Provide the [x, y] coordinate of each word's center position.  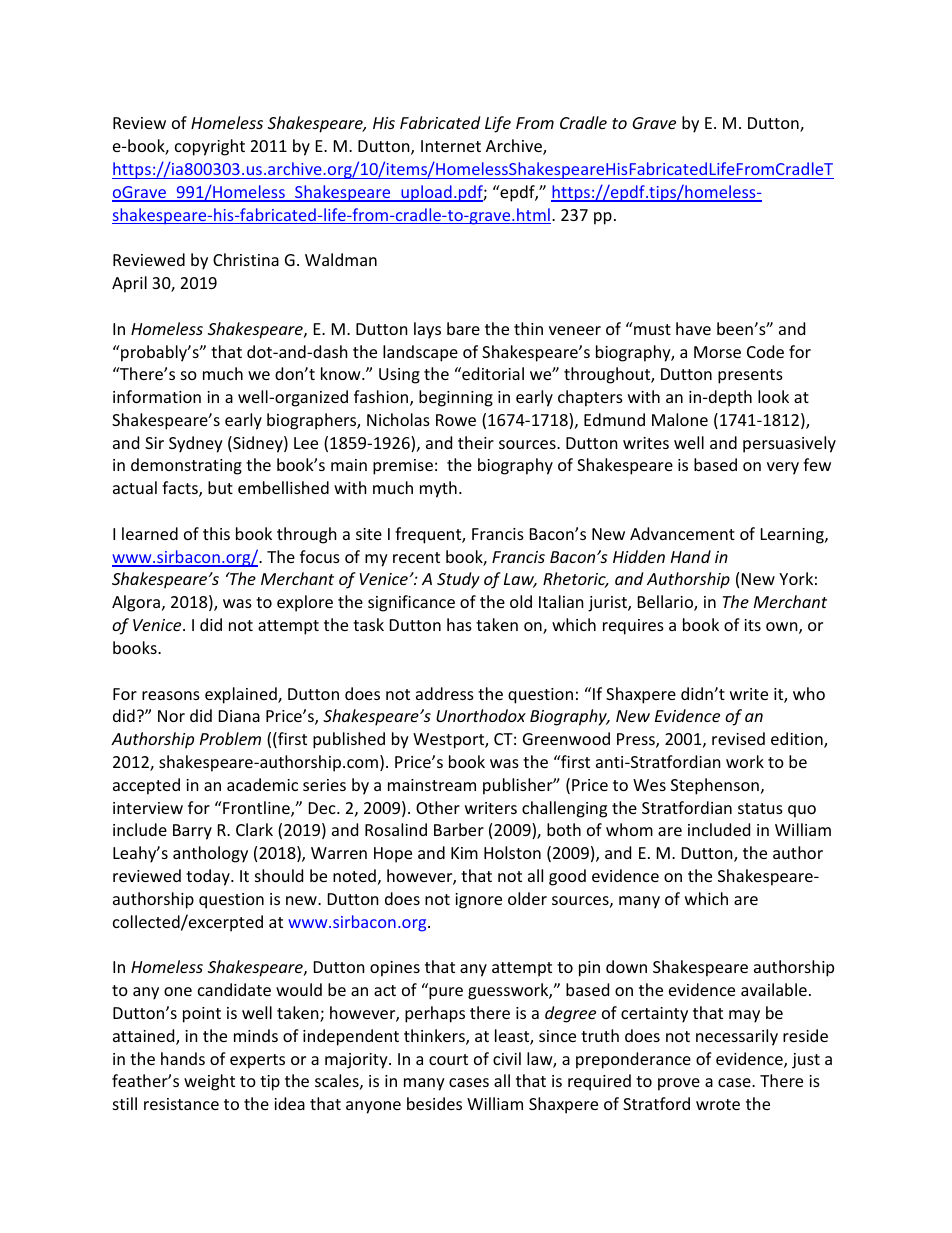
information [157, 396]
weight [209, 1082]
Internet [451, 146]
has [459, 624]
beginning [456, 398]
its [752, 625]
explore [305, 603]
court [448, 1059]
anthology [210, 854]
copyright [210, 147]
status [760, 808]
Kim [464, 853]
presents [750, 376]
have [693, 328]
